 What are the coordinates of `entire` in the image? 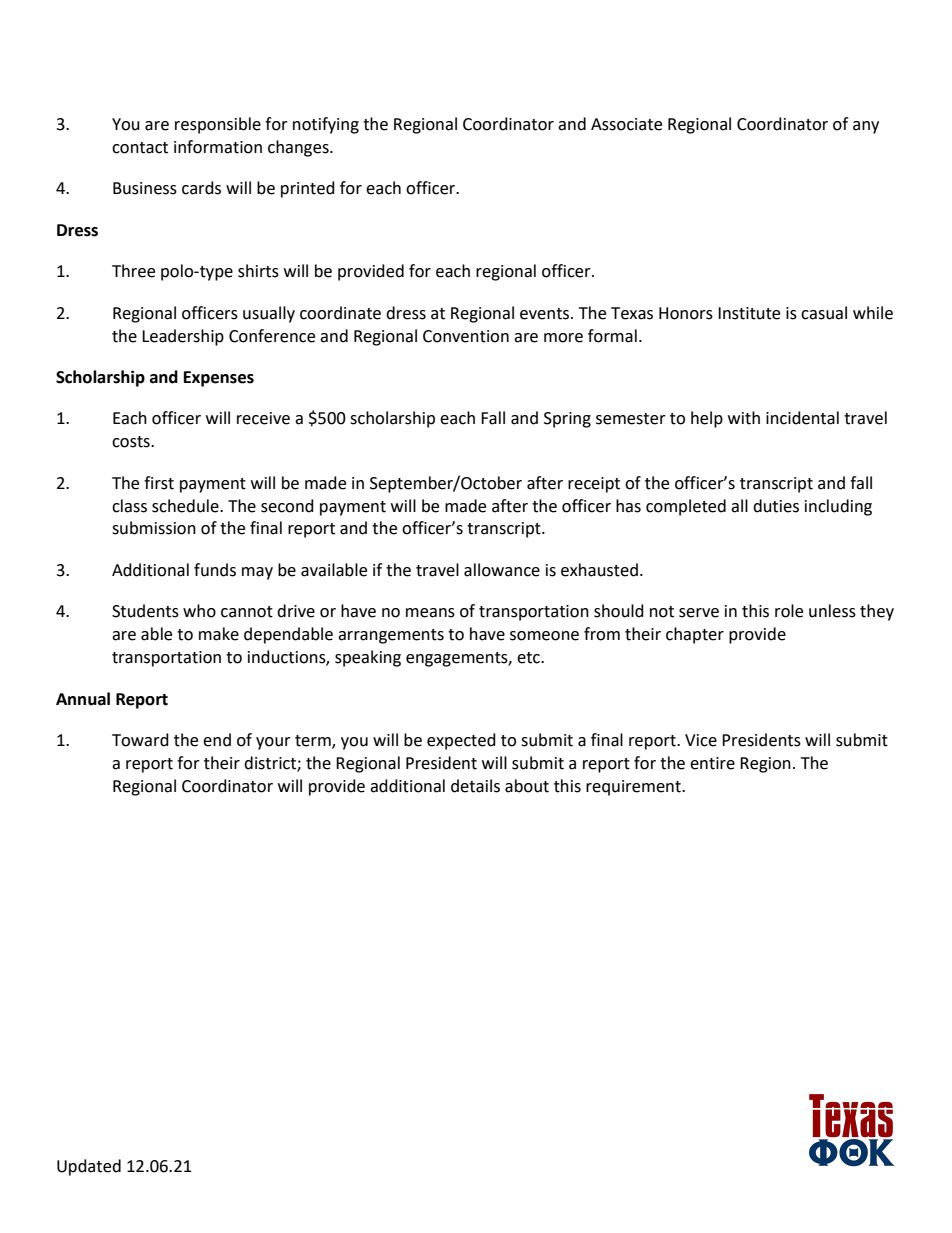 It's located at (712, 763).
